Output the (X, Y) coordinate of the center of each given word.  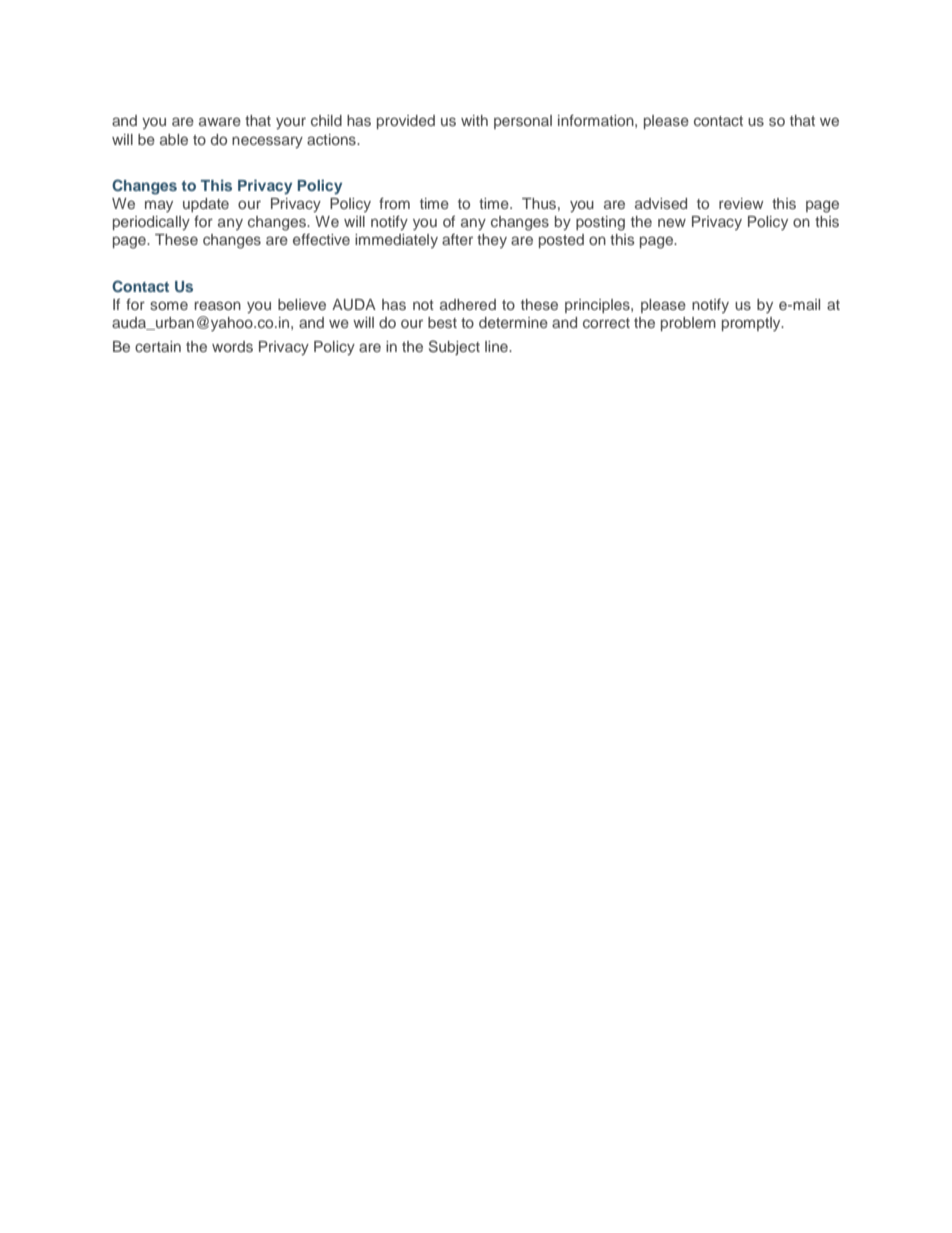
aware (220, 121)
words (232, 346)
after (457, 239)
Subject (454, 347)
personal (523, 122)
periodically (151, 223)
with (474, 120)
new (672, 222)
